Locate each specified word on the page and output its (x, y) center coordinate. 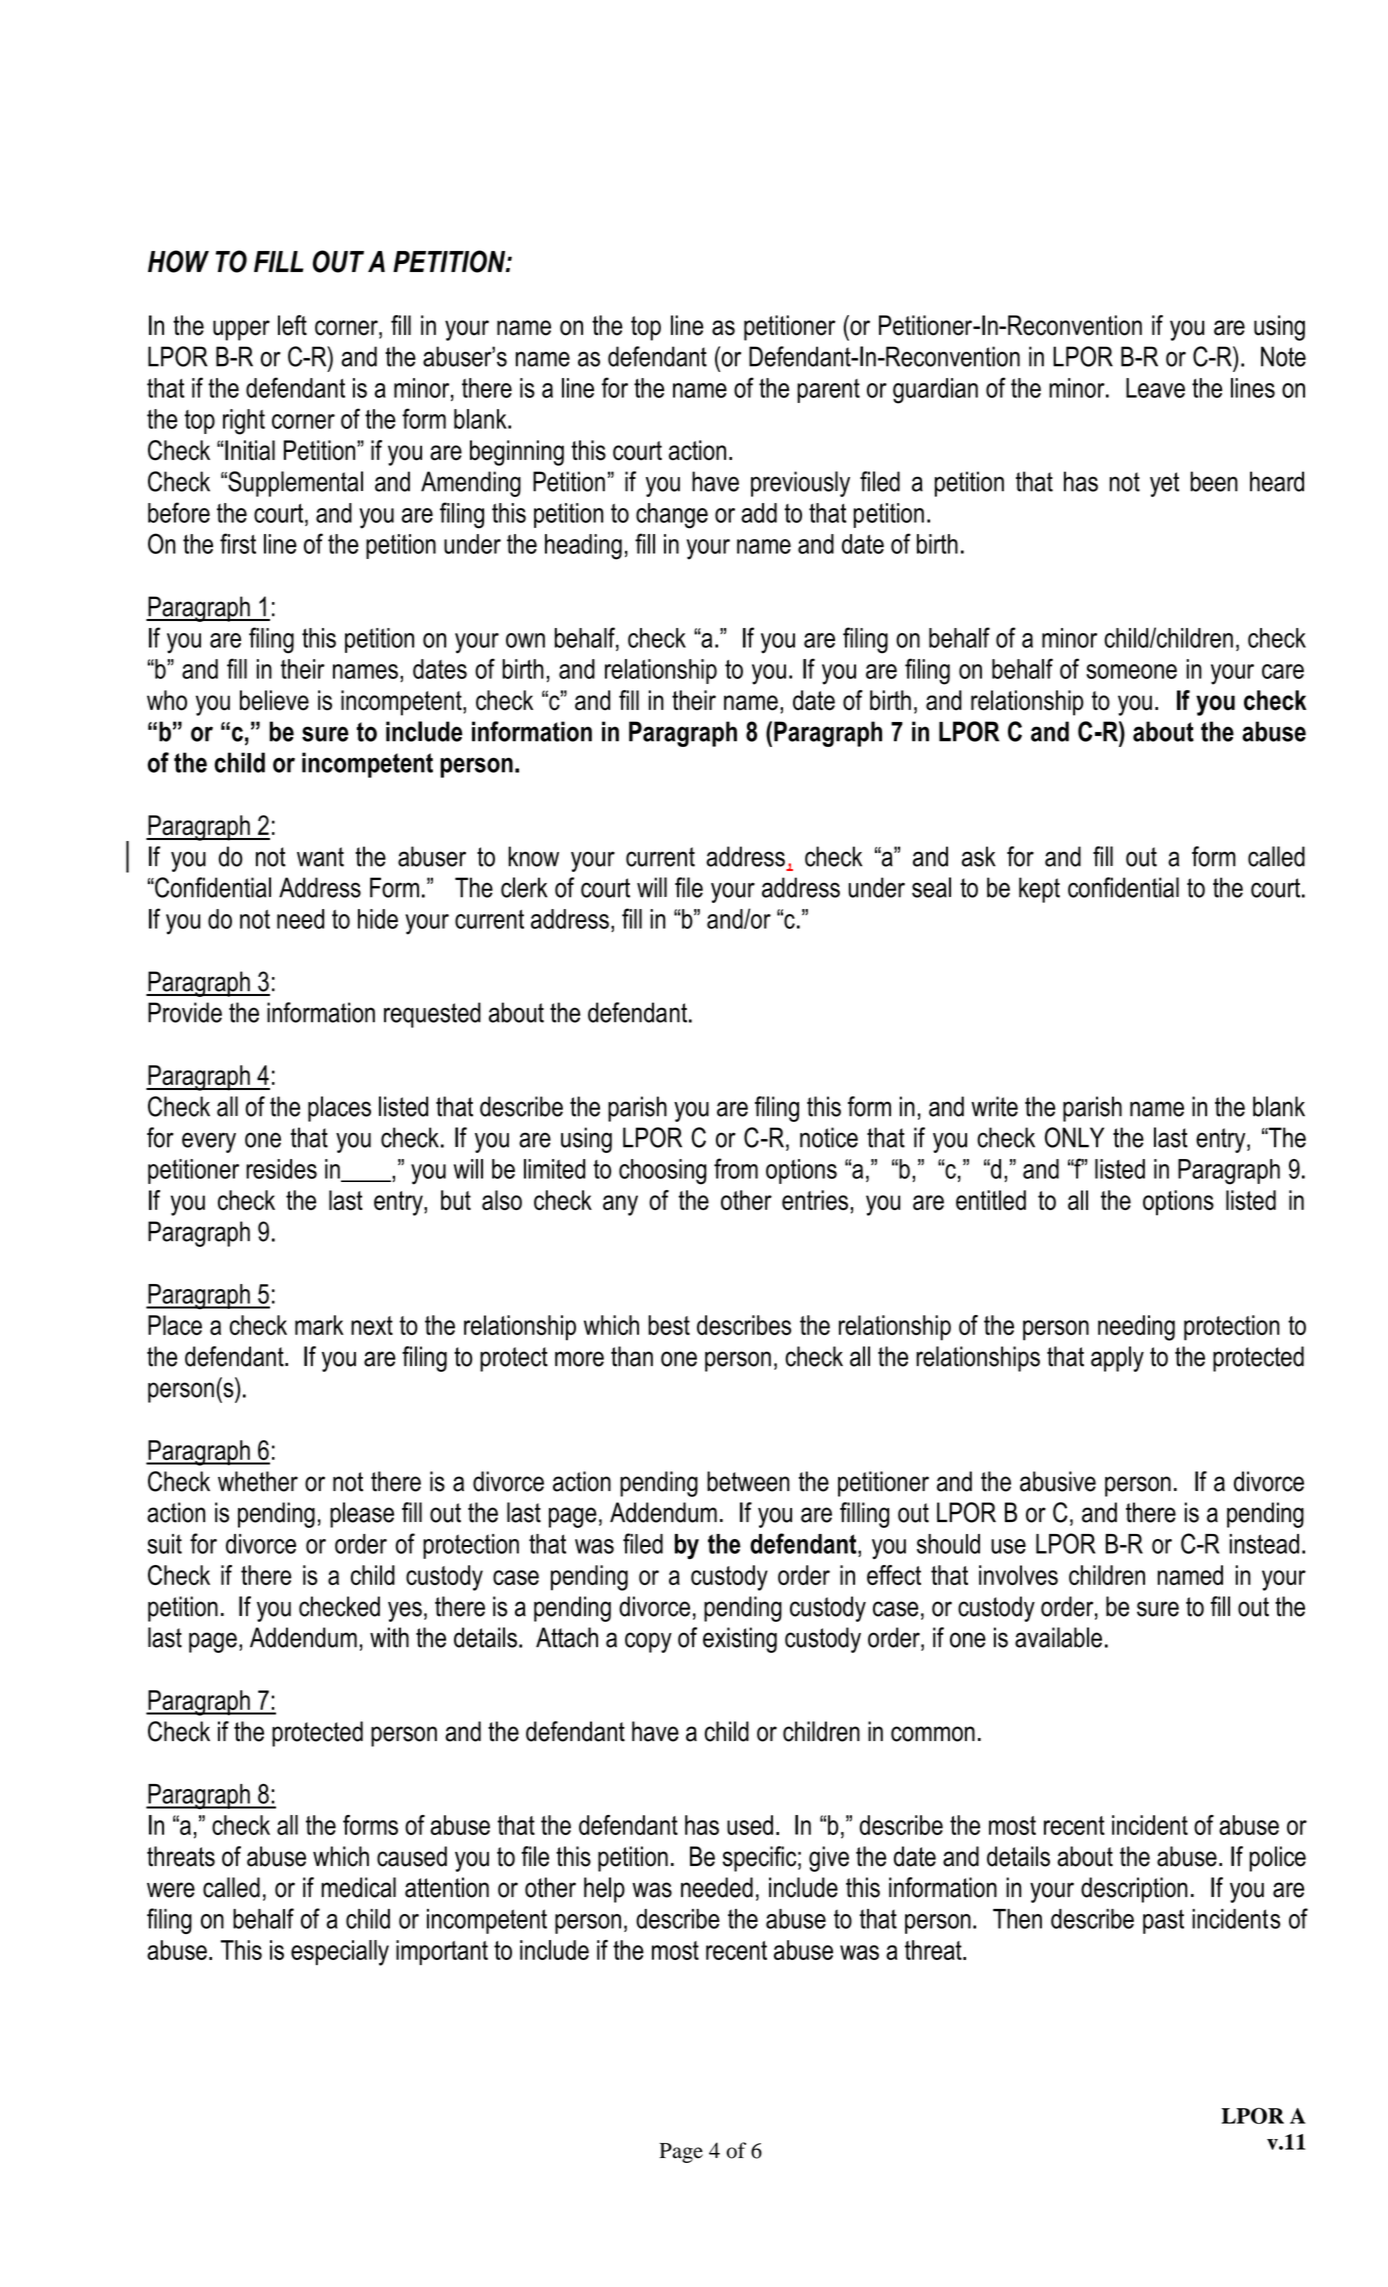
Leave (1155, 388)
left (292, 325)
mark (319, 1325)
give (829, 1859)
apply (1117, 1359)
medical (358, 1887)
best (669, 1325)
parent (828, 391)
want (320, 857)
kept (1039, 890)
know (533, 856)
